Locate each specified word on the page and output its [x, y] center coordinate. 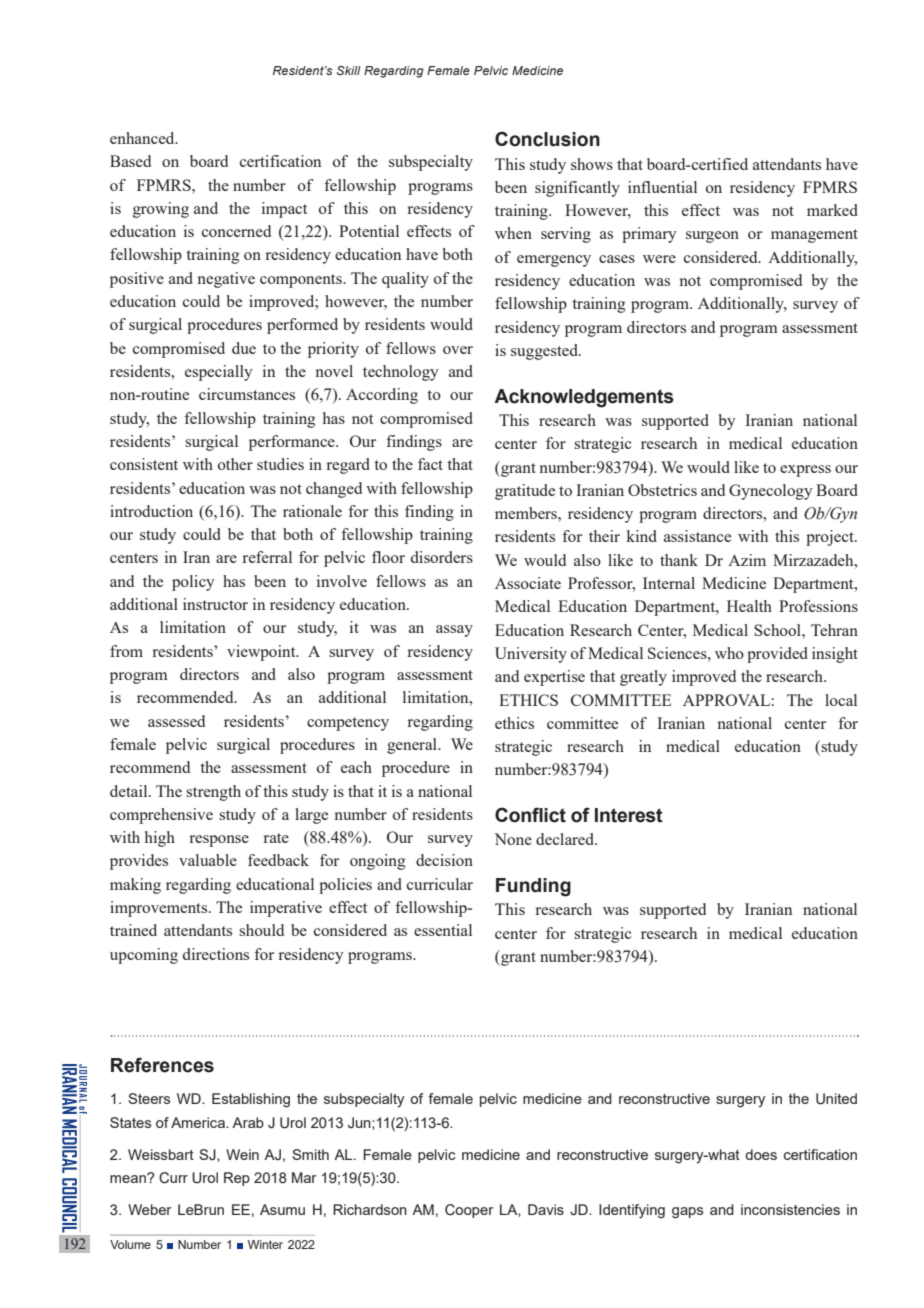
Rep [237, 1179]
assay [454, 631]
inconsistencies [790, 1209]
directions [216, 954]
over [458, 350]
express [805, 471]
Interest [629, 815]
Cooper [469, 1211]
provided [777, 655]
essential [443, 930]
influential [662, 187]
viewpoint [262, 653]
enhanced [143, 138]
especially [219, 373]
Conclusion [547, 139]
